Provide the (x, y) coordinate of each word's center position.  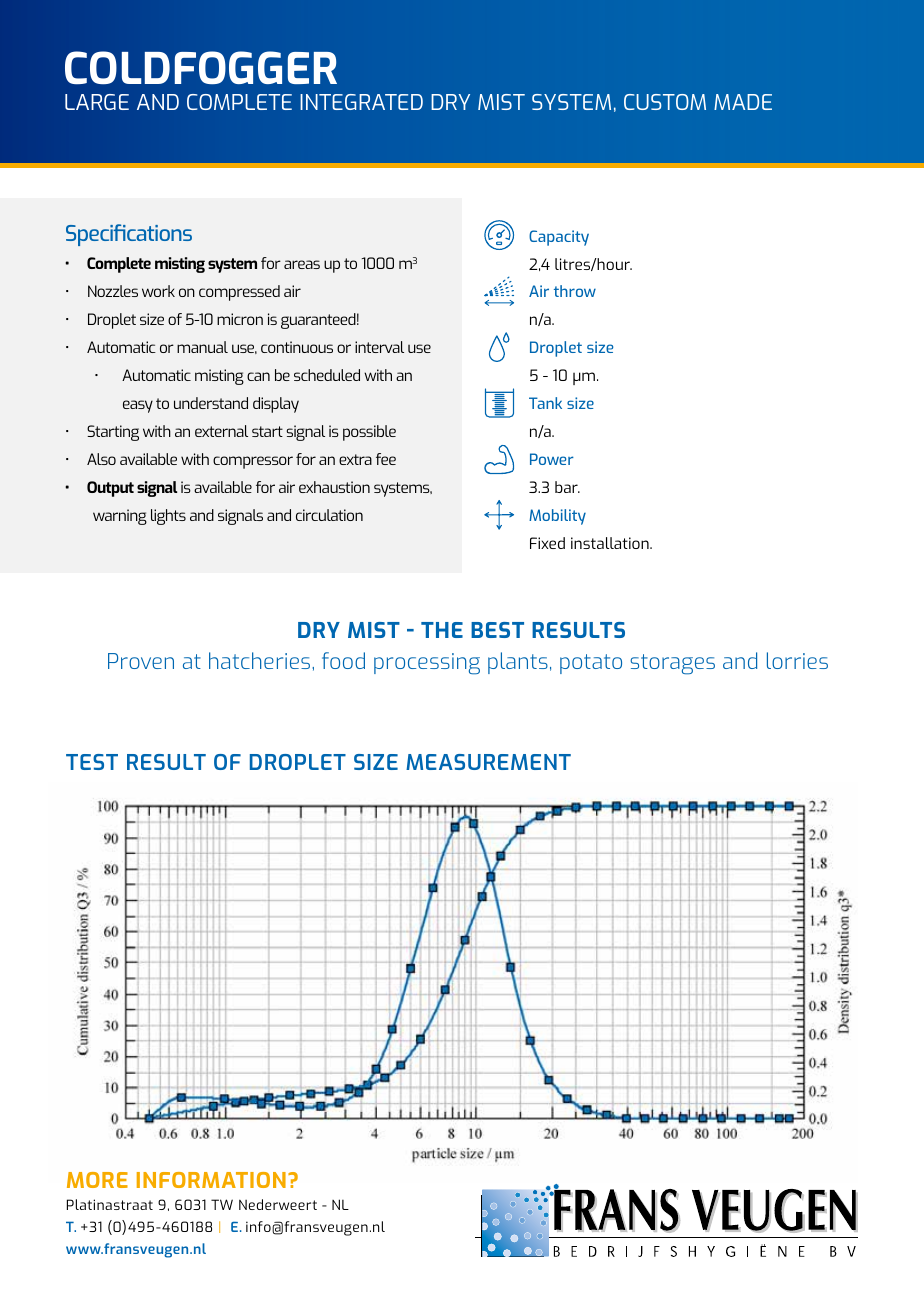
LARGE (97, 102)
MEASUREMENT (488, 762)
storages (672, 664)
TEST (92, 762)
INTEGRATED (361, 102)
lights (168, 517)
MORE (97, 1180)
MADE (743, 102)
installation (611, 543)
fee (386, 459)
